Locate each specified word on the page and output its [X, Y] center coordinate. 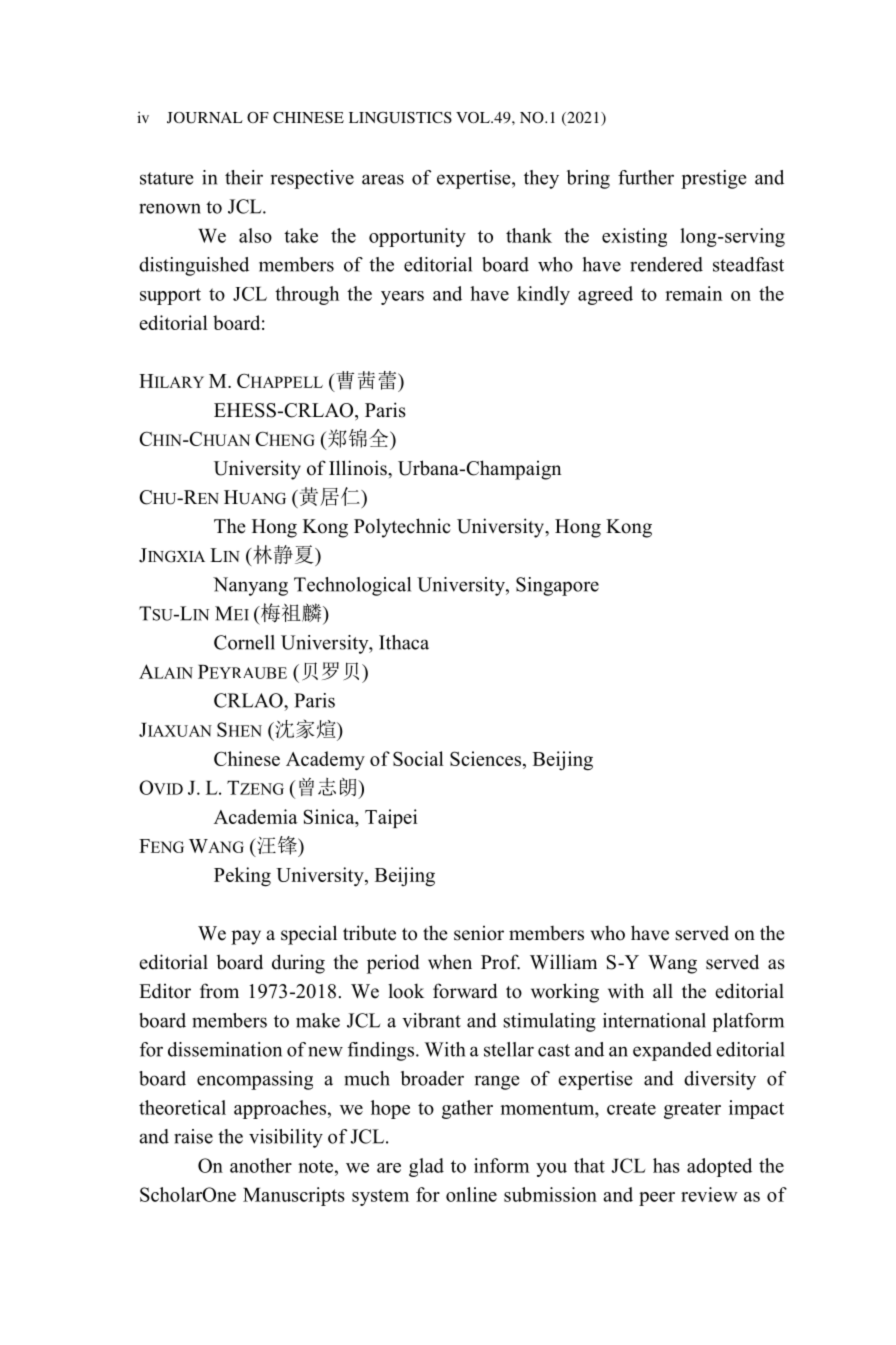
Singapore [557, 586]
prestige [713, 179]
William [563, 961]
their [244, 177]
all [663, 990]
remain [693, 293]
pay [246, 937]
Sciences [487, 758]
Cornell [244, 642]
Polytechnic [402, 528]
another [261, 1165]
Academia [256, 816]
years [402, 298]
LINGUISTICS [400, 118]
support [170, 296]
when [450, 962]
